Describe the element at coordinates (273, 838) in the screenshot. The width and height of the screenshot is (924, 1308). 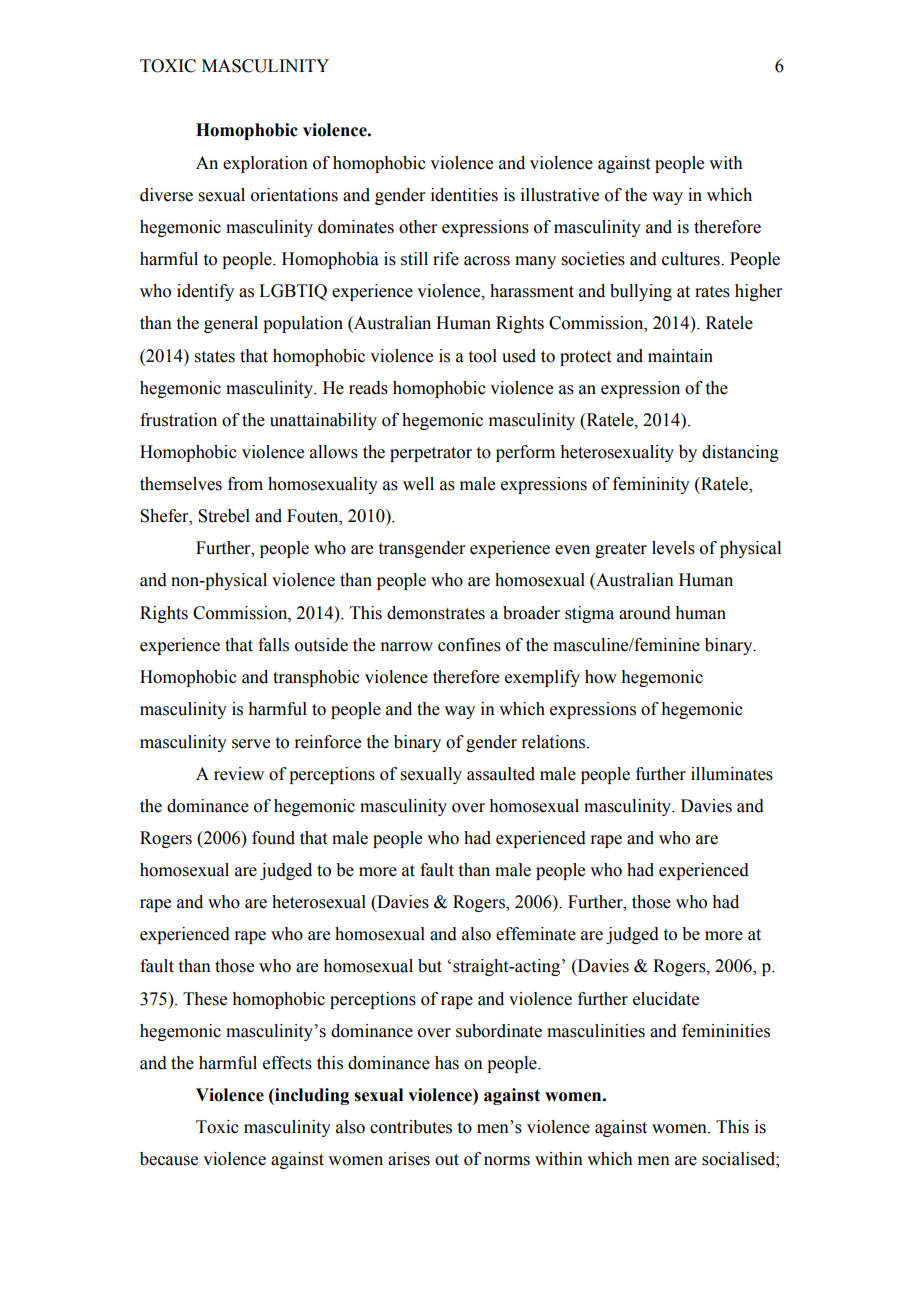
I see `found` at that location.
